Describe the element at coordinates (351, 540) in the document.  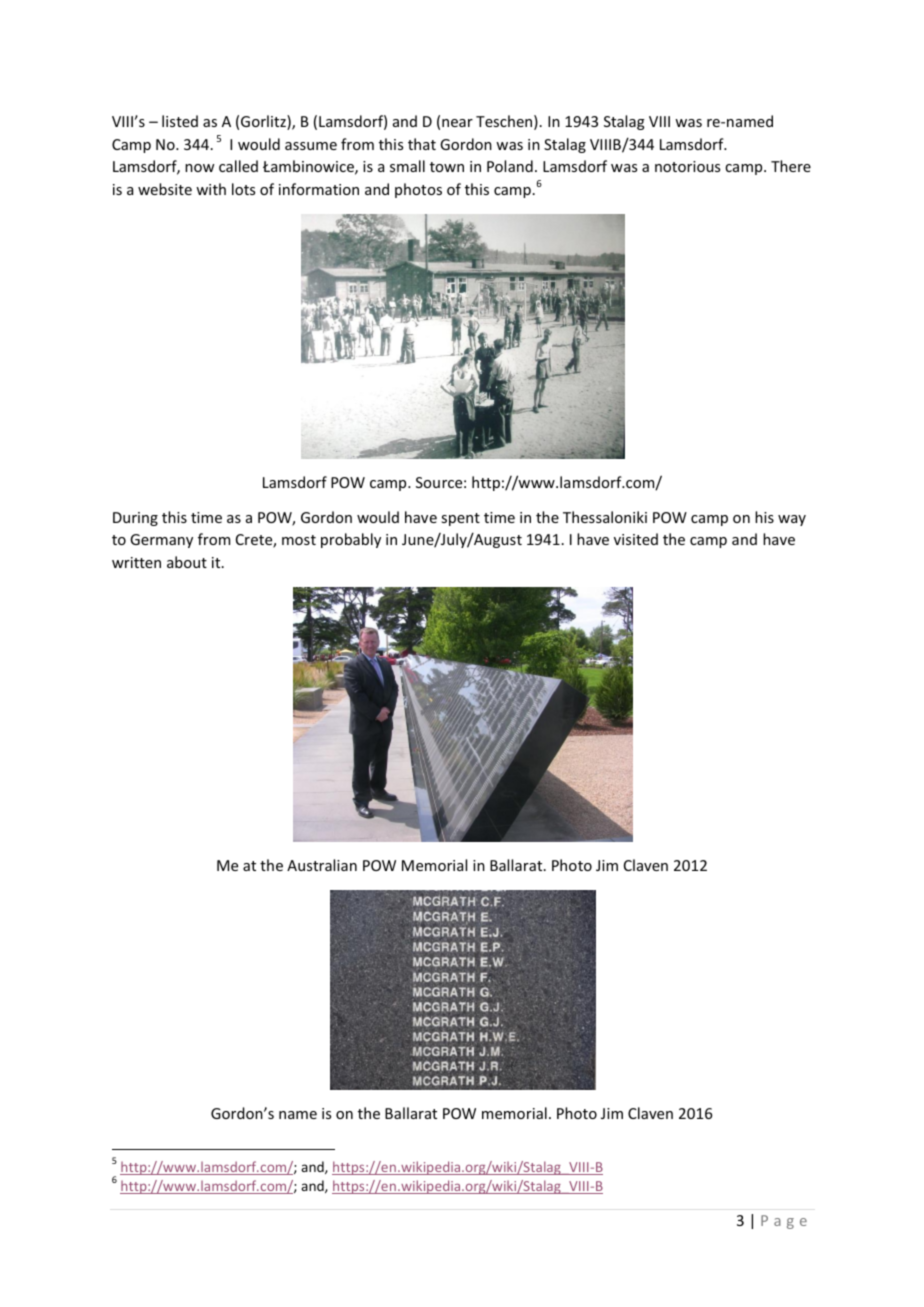
I see `probably` at that location.
